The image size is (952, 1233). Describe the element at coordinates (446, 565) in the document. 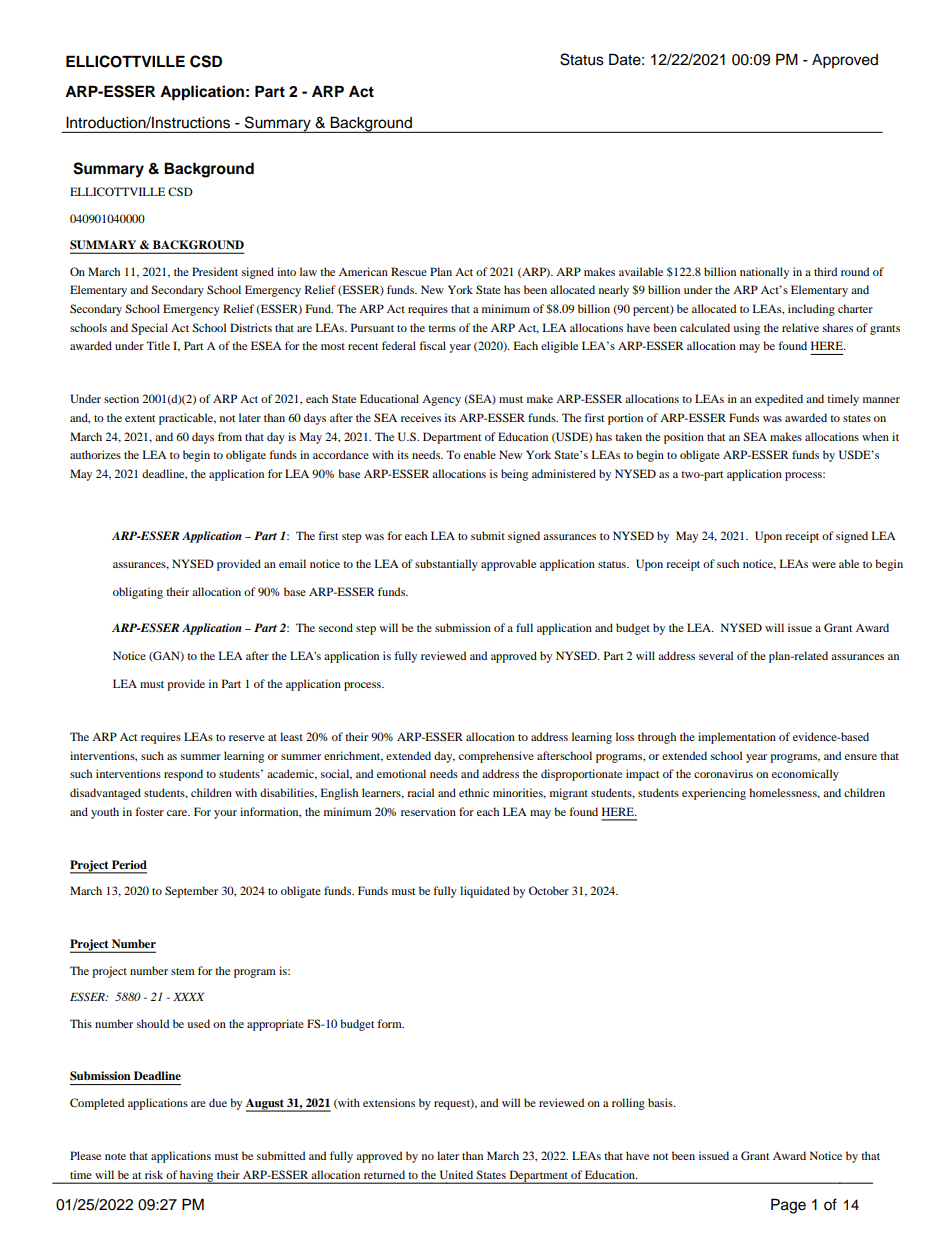

I see `substantially` at that location.
